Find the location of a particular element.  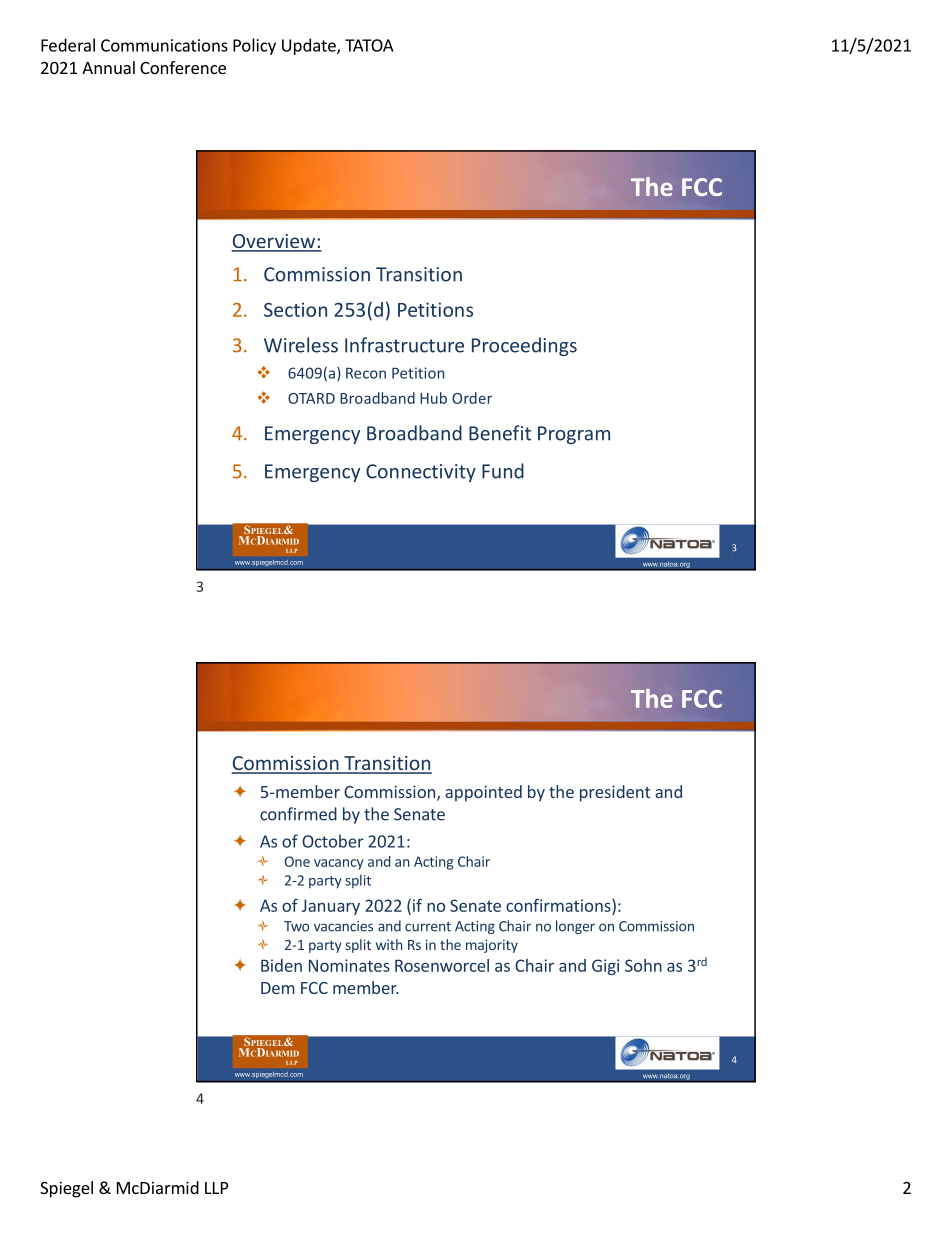

Biden is located at coordinates (281, 965).
